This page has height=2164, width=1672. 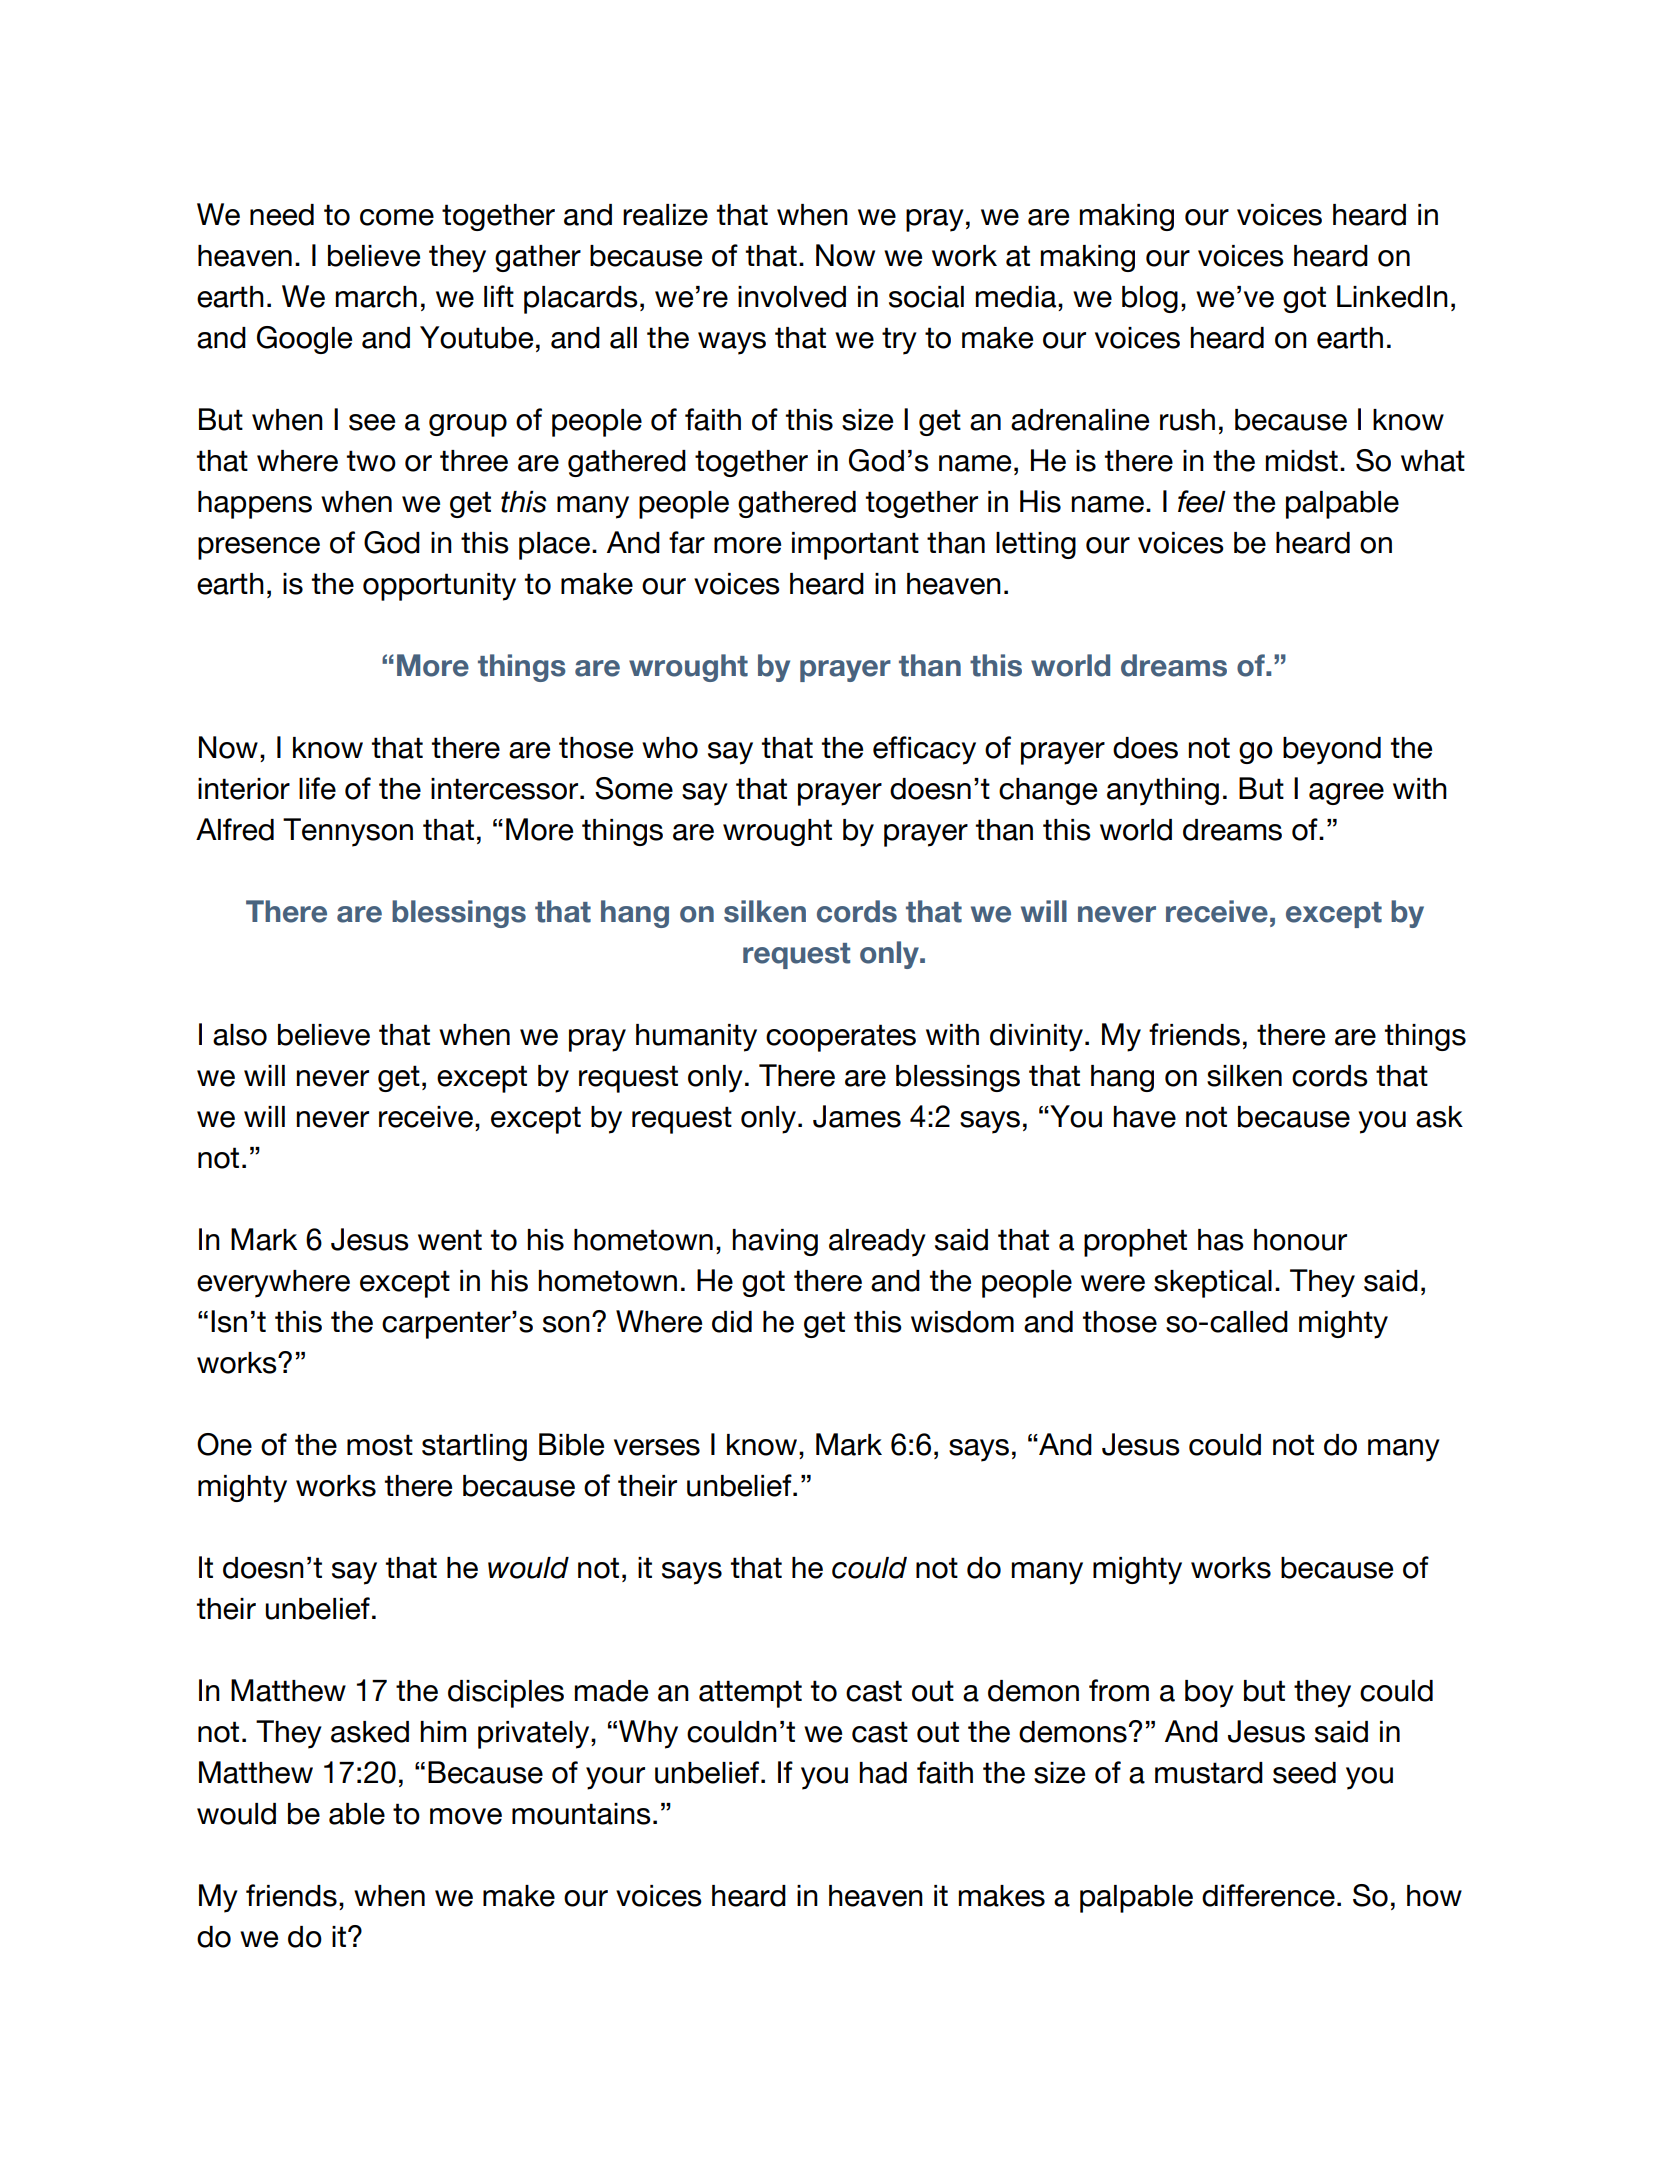 I want to click on efficacy, so click(x=924, y=750).
